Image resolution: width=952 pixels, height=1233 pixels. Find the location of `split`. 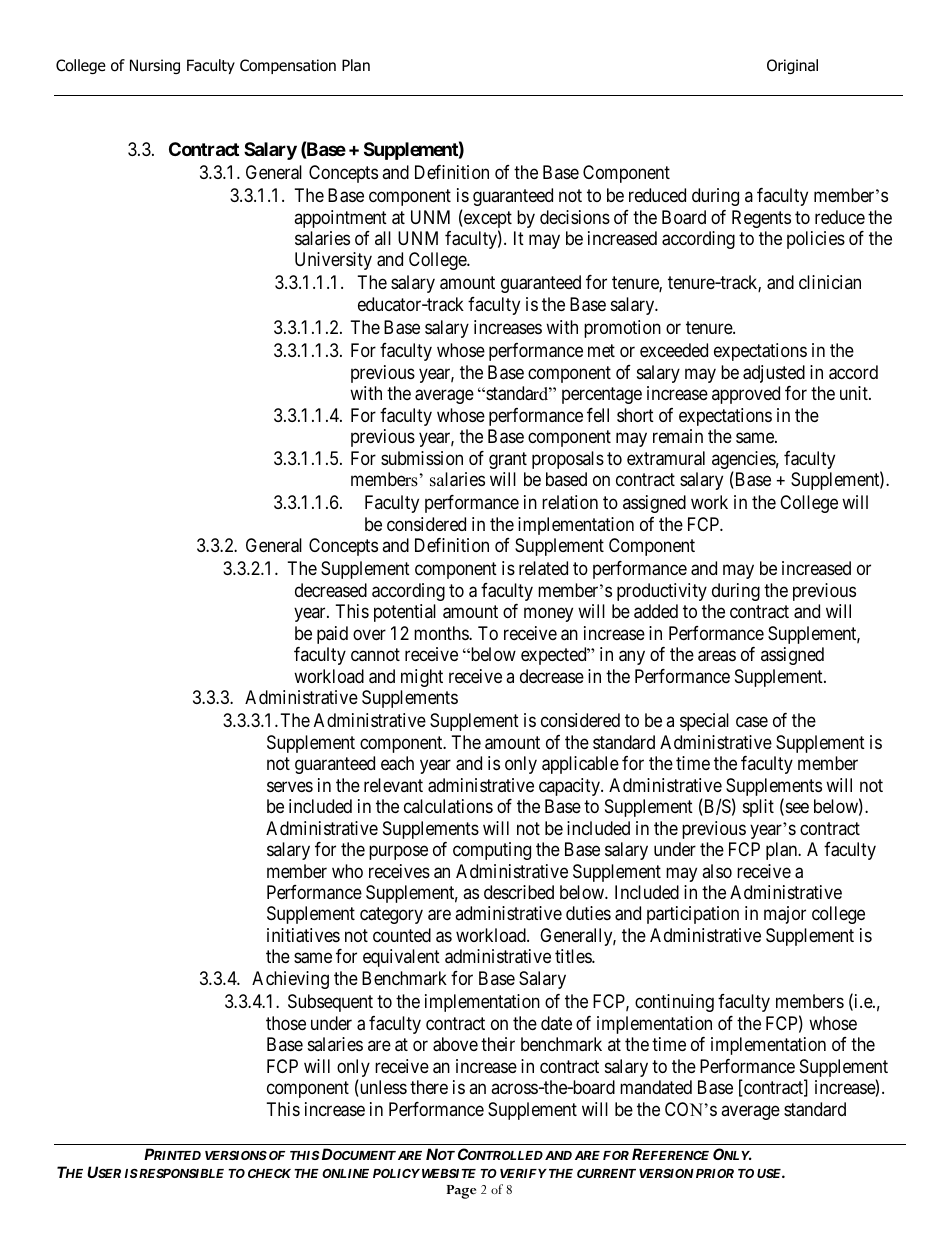

split is located at coordinates (758, 808).
